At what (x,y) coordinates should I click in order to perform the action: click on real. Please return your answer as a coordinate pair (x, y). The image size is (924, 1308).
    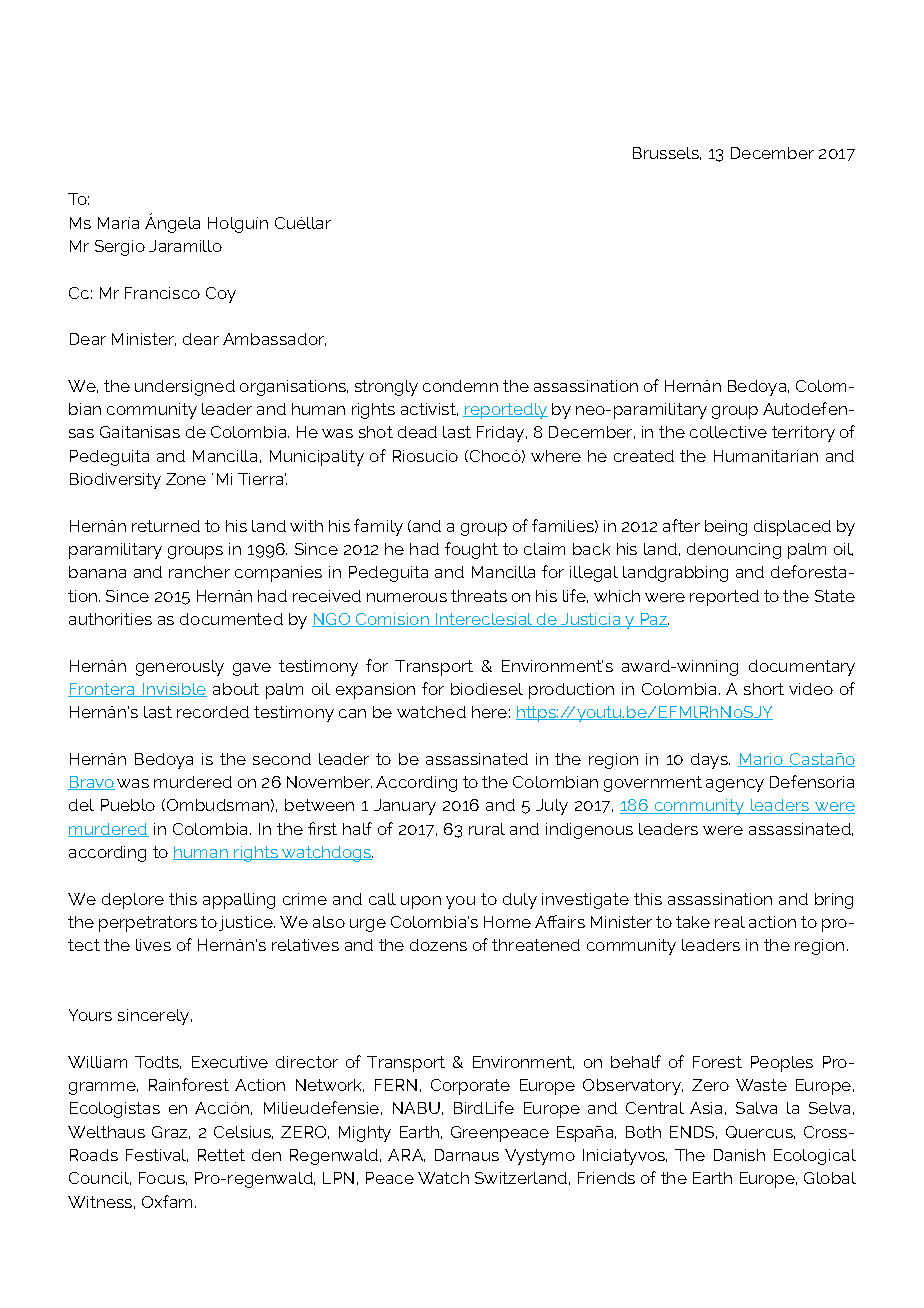
    Looking at the image, I should click on (730, 922).
